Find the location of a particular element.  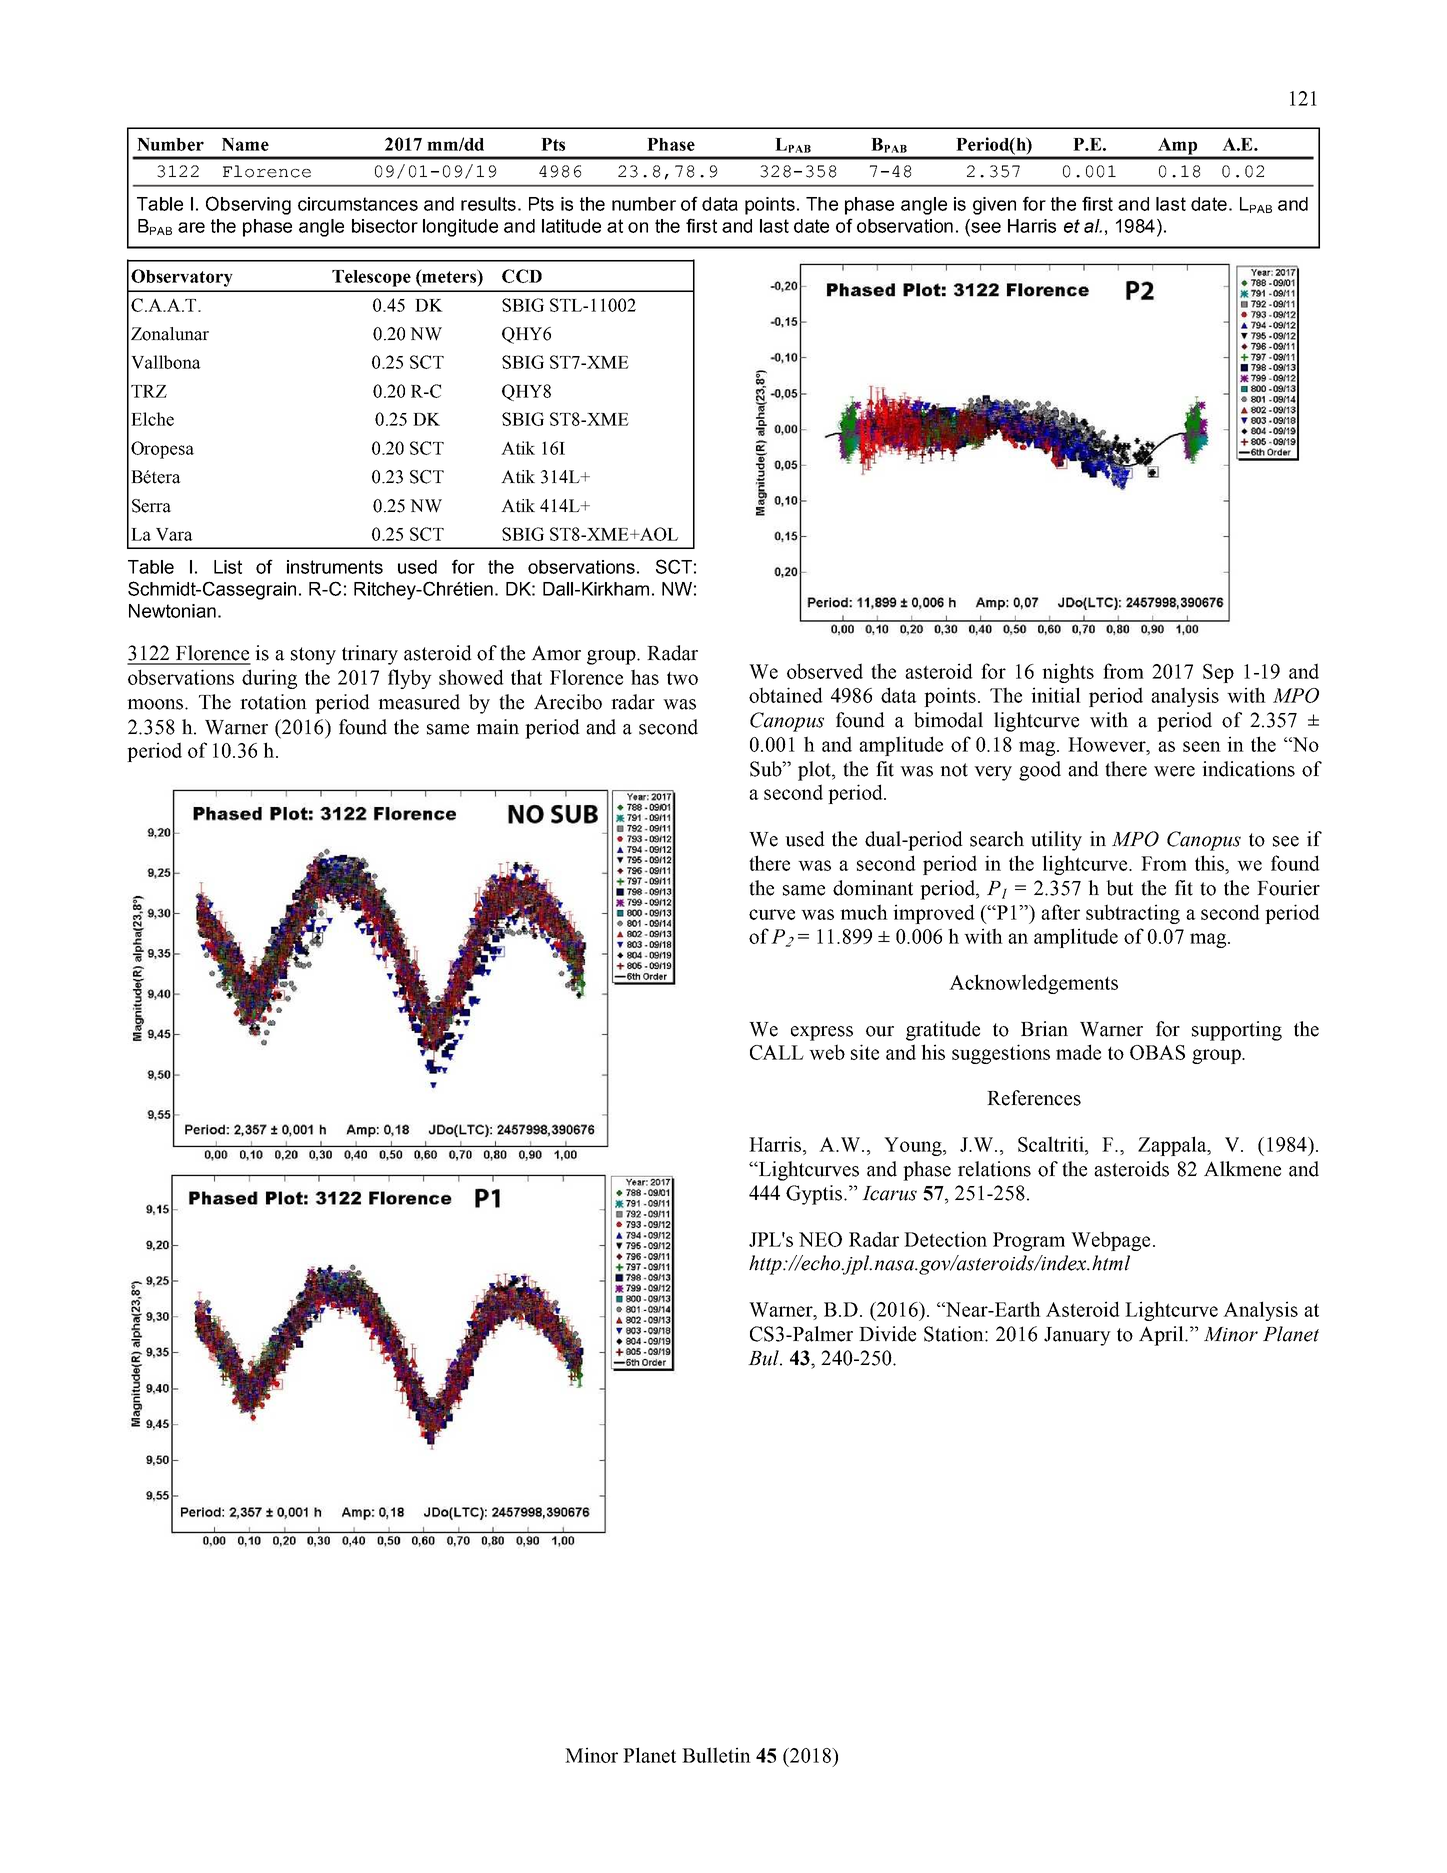

latitude is located at coordinates (571, 226).
